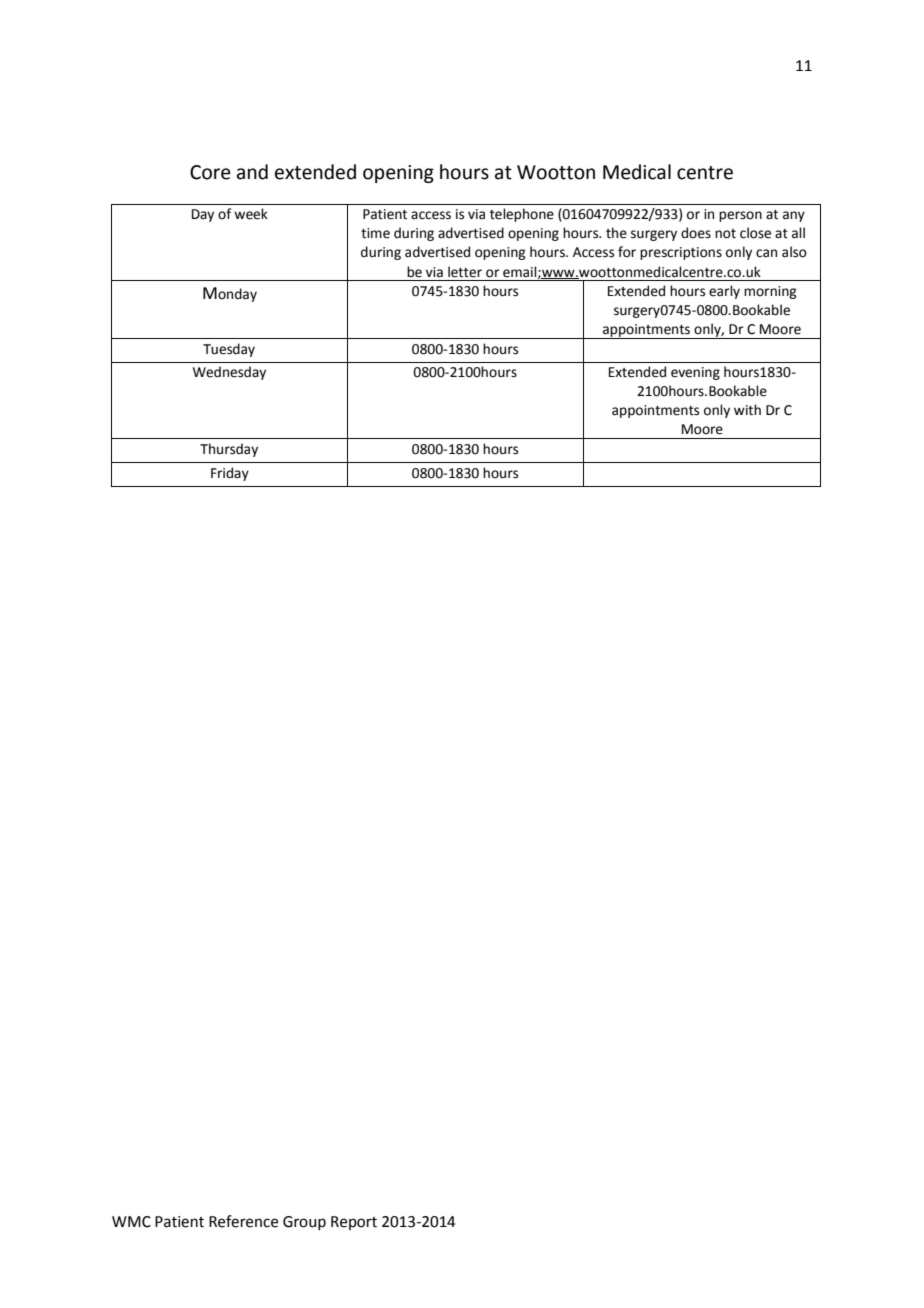 The width and height of the image is (924, 1308). Describe the element at coordinates (251, 214) in the image. I see `week` at that location.
